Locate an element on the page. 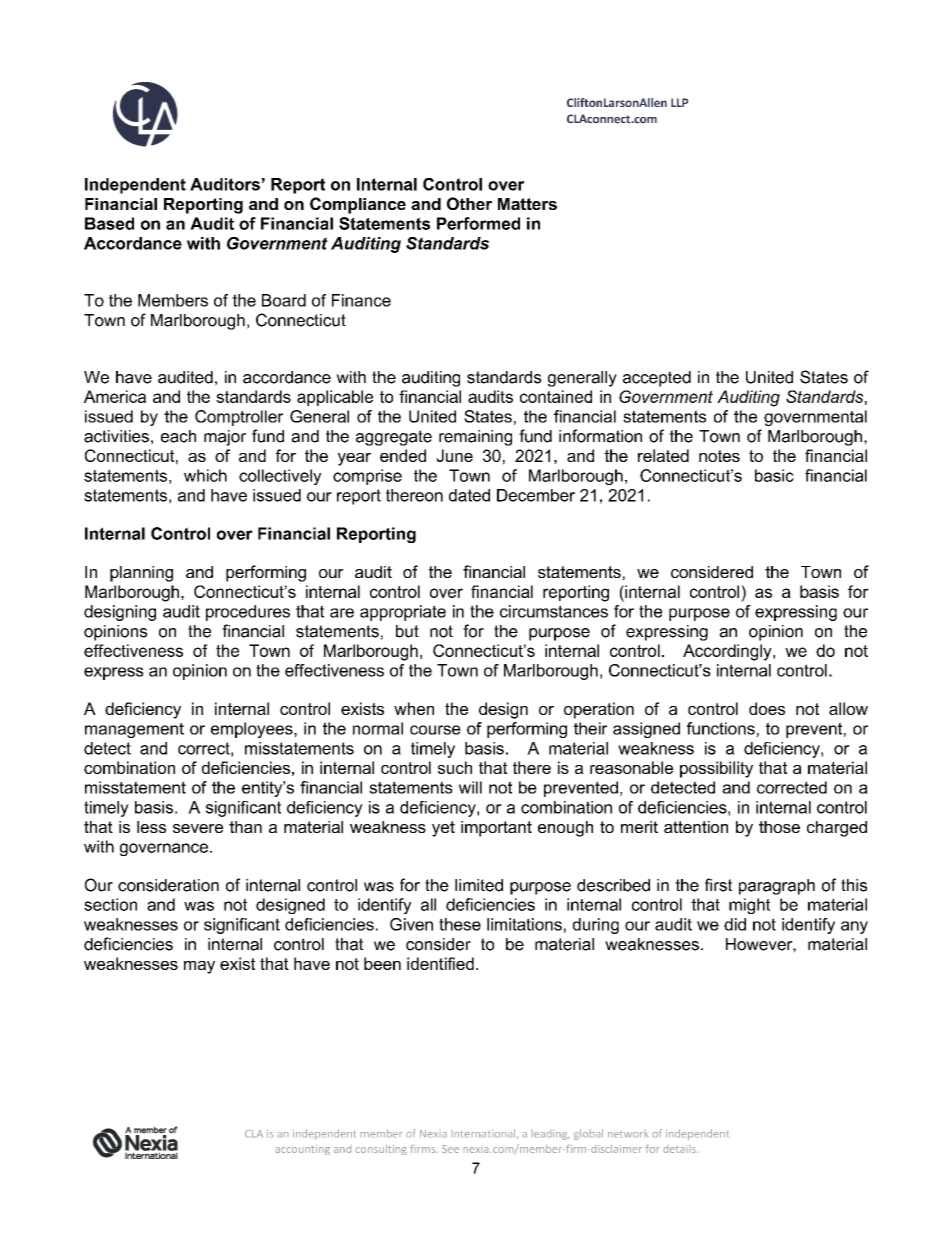 Image resolution: width=952 pixels, height=1233 pixels. LLP is located at coordinates (680, 102).
